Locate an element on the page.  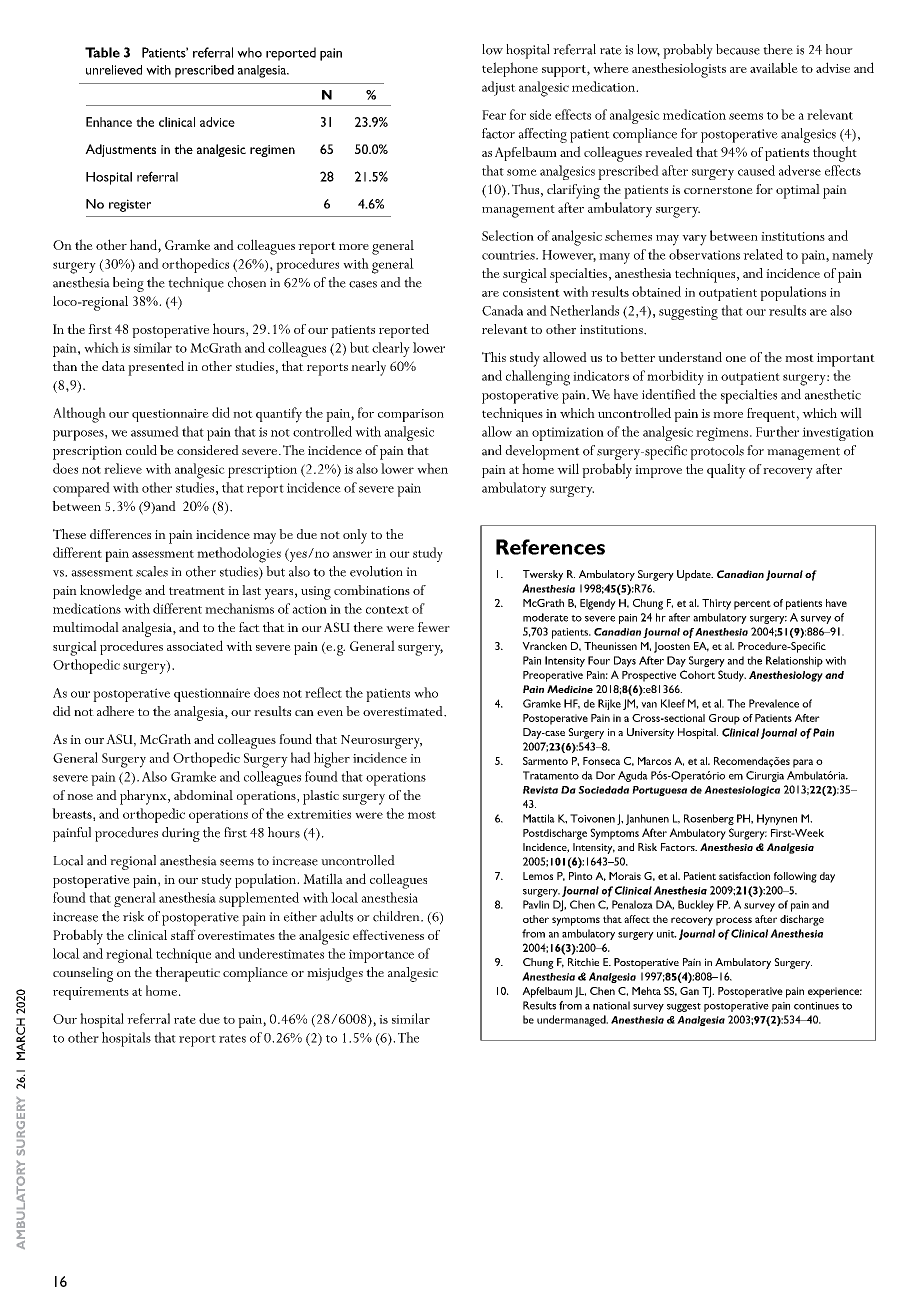
importance is located at coordinates (381, 956).
